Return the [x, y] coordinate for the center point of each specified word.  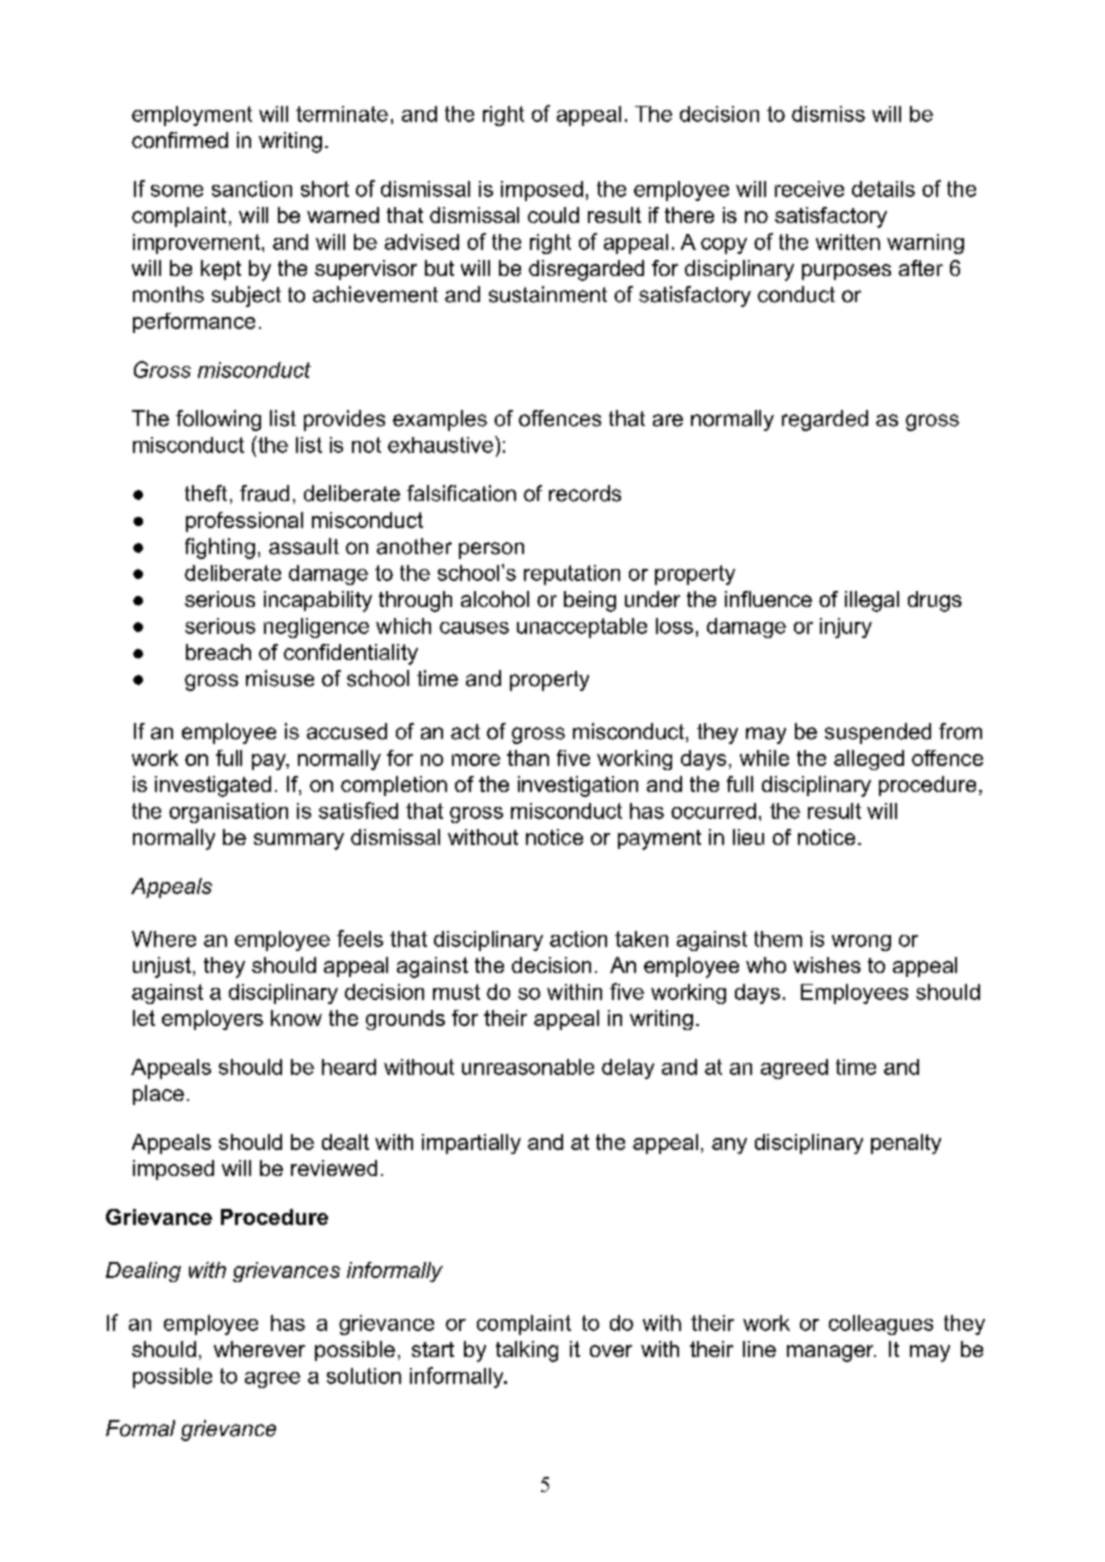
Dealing [143, 1272]
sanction [252, 189]
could [553, 215]
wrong [861, 943]
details [883, 189]
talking [527, 1351]
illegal [872, 601]
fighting [220, 548]
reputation [572, 575]
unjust [162, 967]
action [578, 939]
